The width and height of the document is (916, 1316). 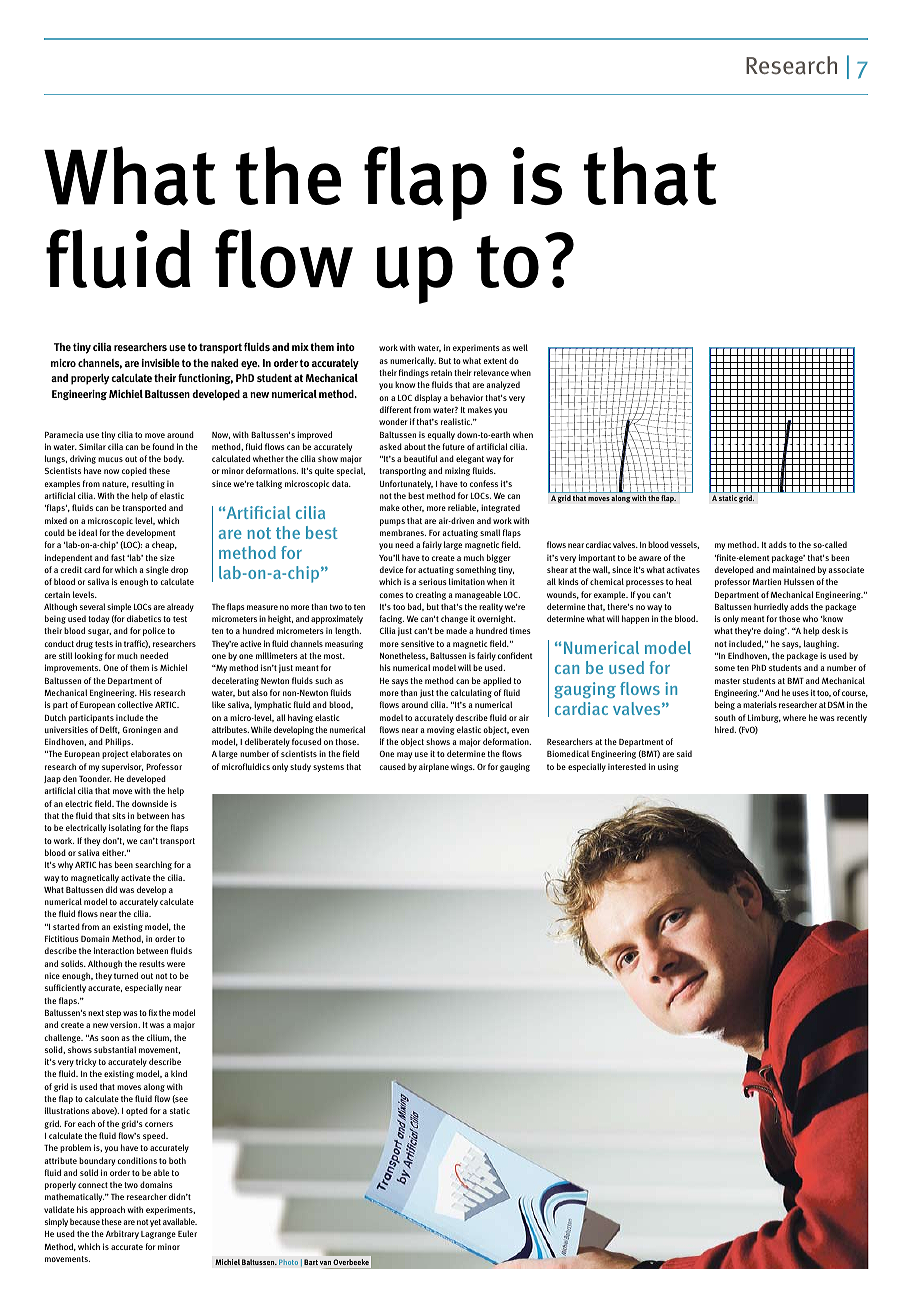 What do you see at coordinates (161, 363) in the document?
I see `invisible` at bounding box center [161, 363].
